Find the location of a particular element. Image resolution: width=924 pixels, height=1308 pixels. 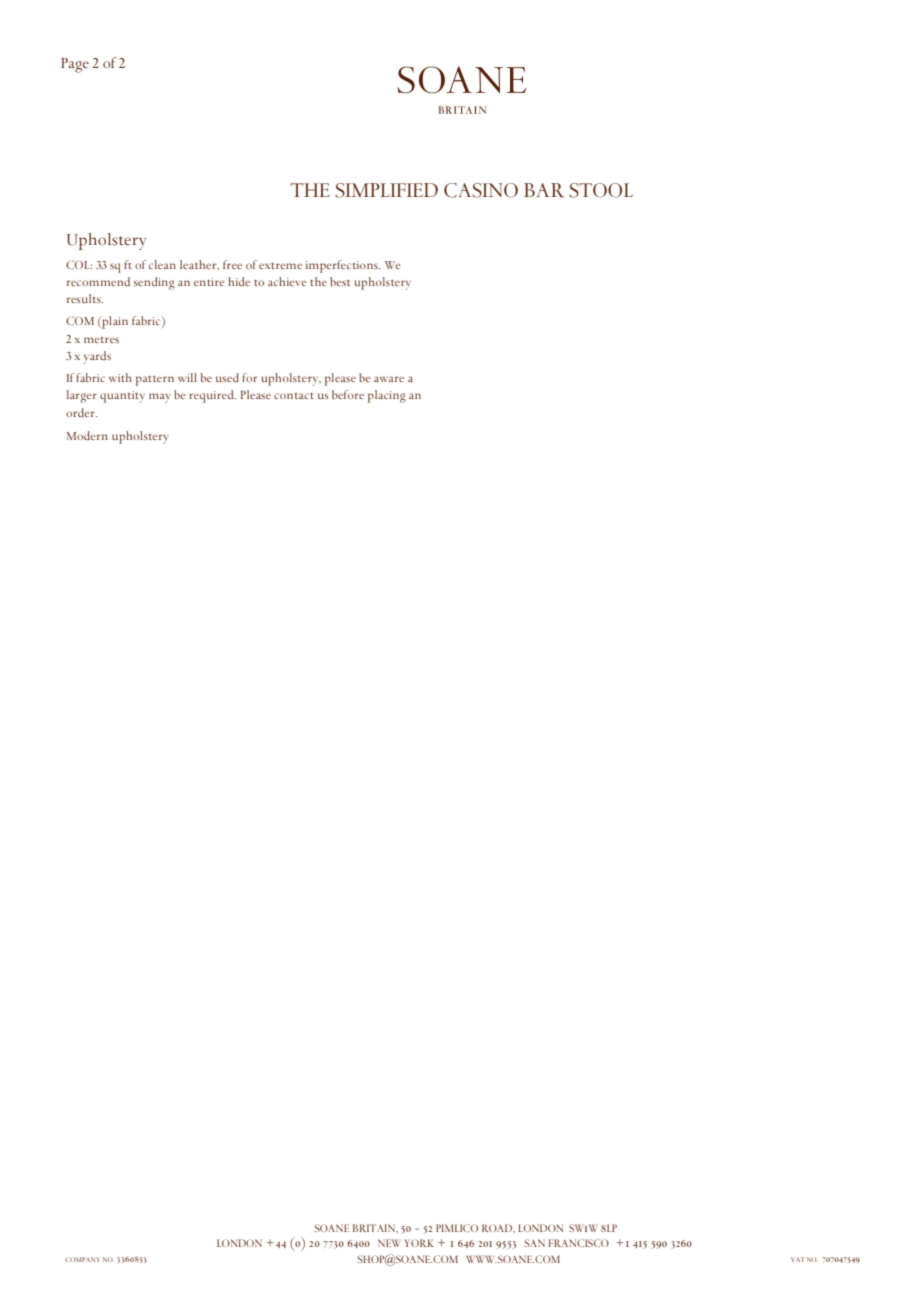

VAT is located at coordinates (798, 1259).
